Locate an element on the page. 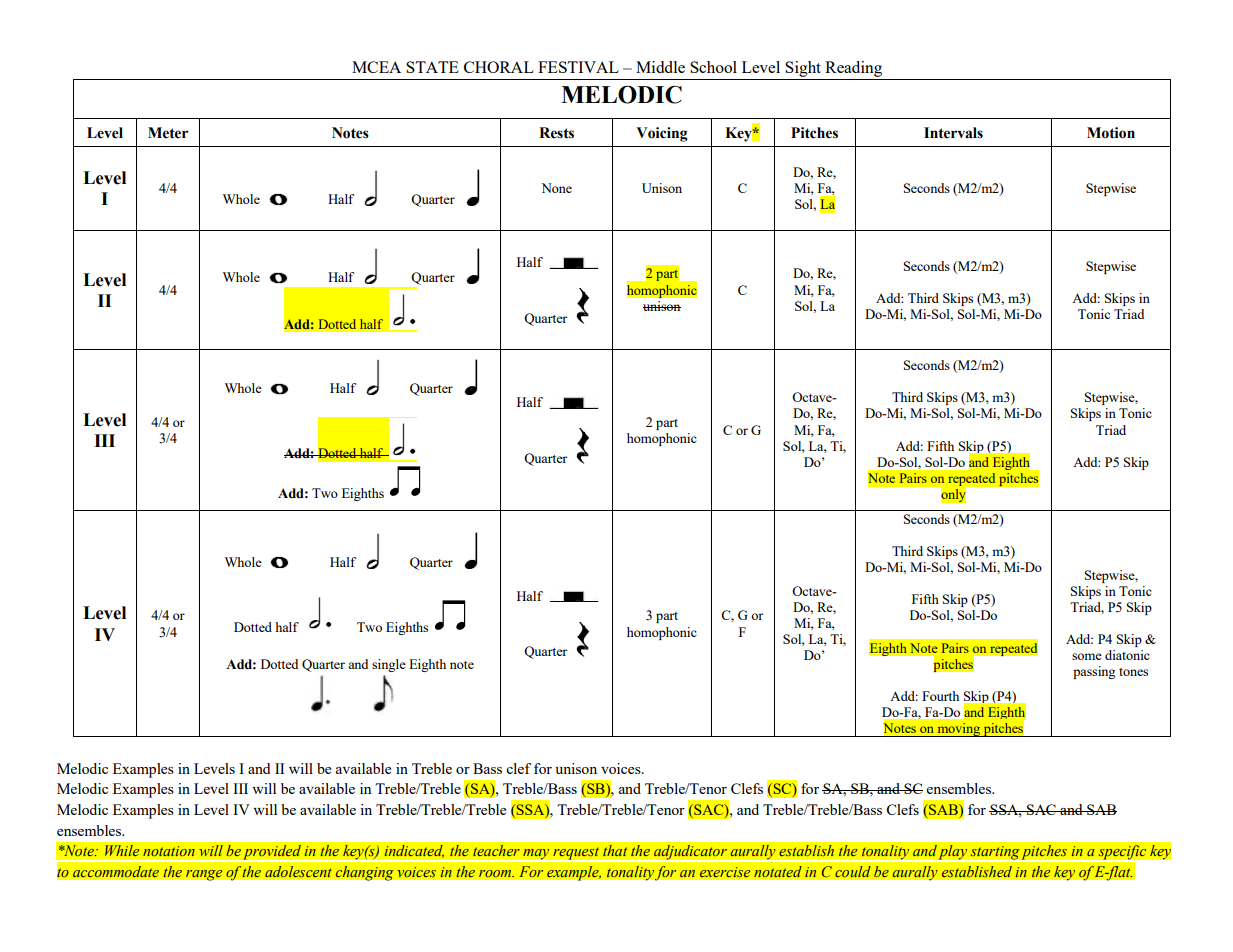 This page has width=1233, height=952. provided is located at coordinates (272, 853).
